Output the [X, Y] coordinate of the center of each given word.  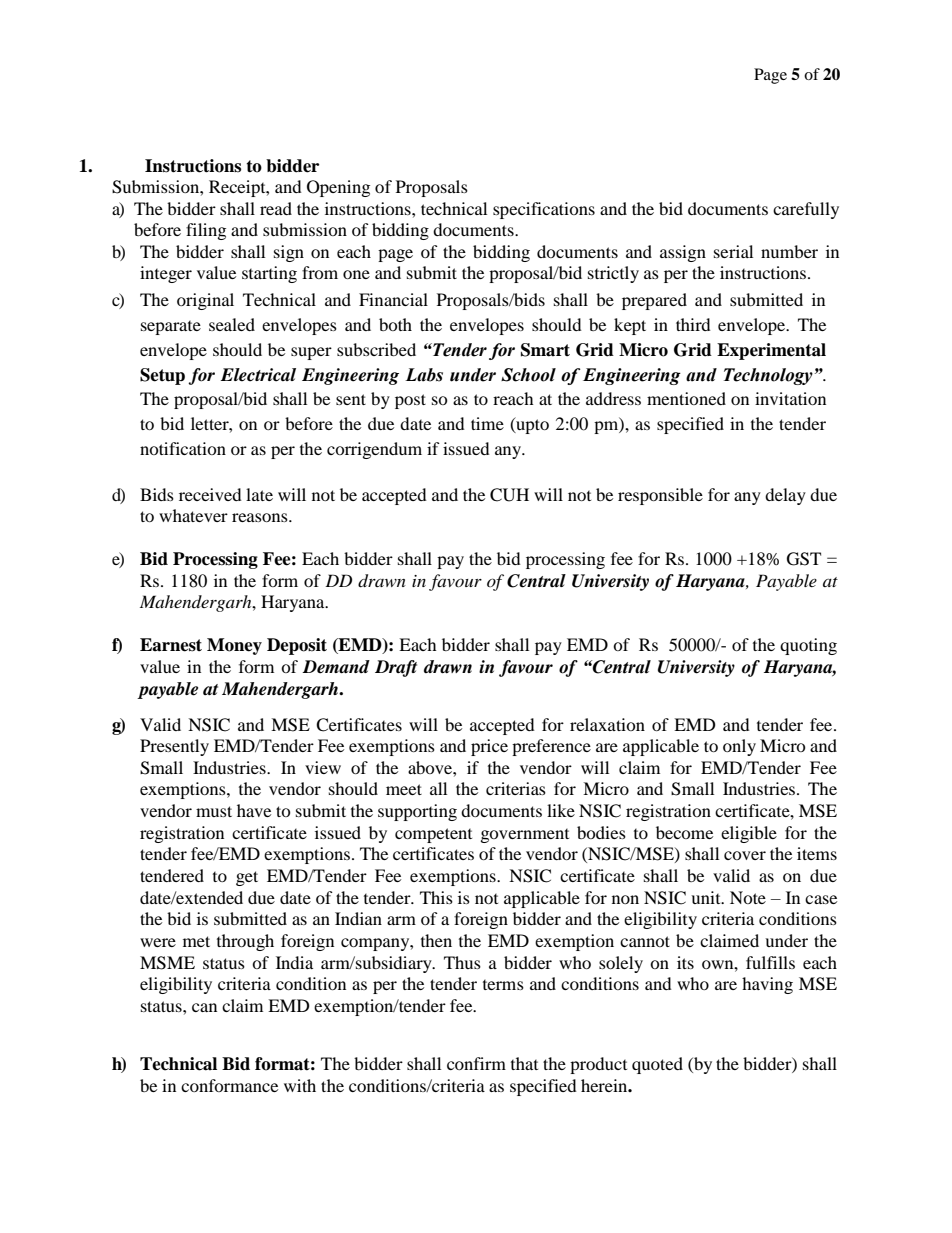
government [525, 836]
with [300, 1085]
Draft [396, 668]
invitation [790, 398]
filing [206, 231]
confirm [476, 1063]
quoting [808, 646]
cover [745, 855]
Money [234, 646]
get [247, 878]
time [487, 423]
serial [733, 251]
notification [183, 448]
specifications [544, 210]
